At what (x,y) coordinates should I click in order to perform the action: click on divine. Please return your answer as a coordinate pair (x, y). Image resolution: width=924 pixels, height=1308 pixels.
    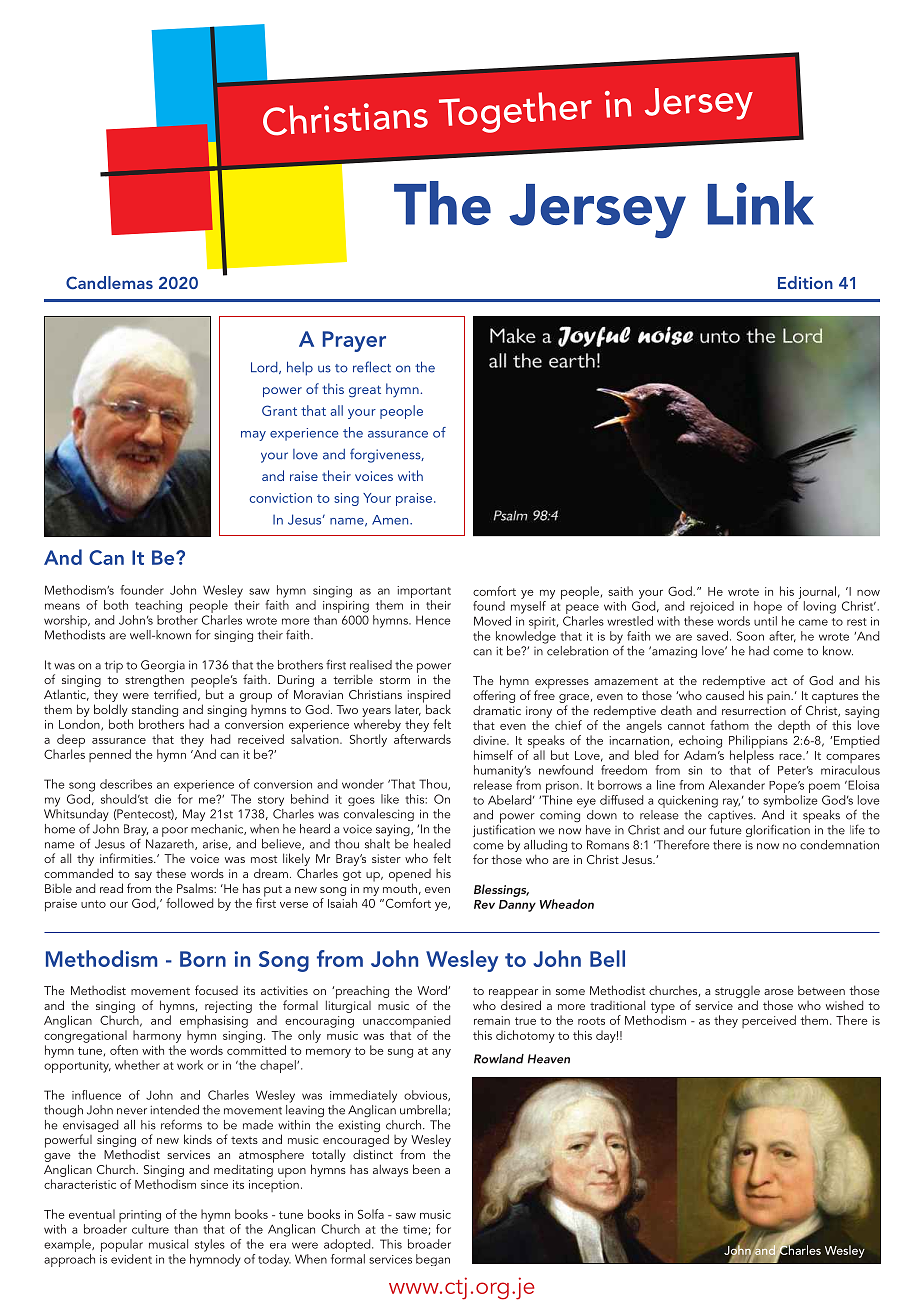
    Looking at the image, I should click on (490, 740).
